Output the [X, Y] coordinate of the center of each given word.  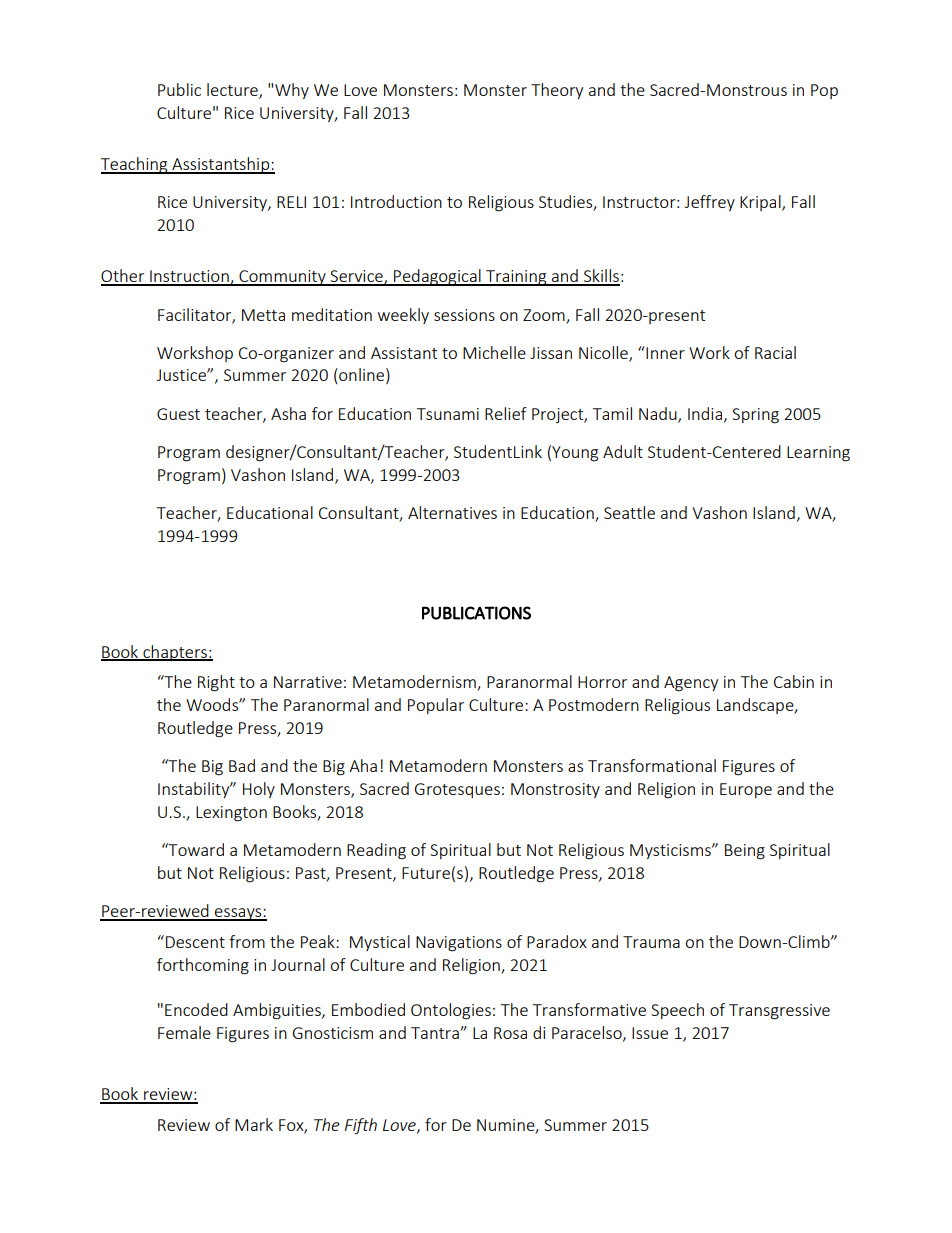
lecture [233, 91]
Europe [746, 790]
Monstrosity [555, 790]
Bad [242, 765]
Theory [557, 91]
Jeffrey [710, 203]
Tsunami [448, 414]
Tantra [436, 1033]
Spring [755, 416]
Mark [254, 1124]
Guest [178, 414]
